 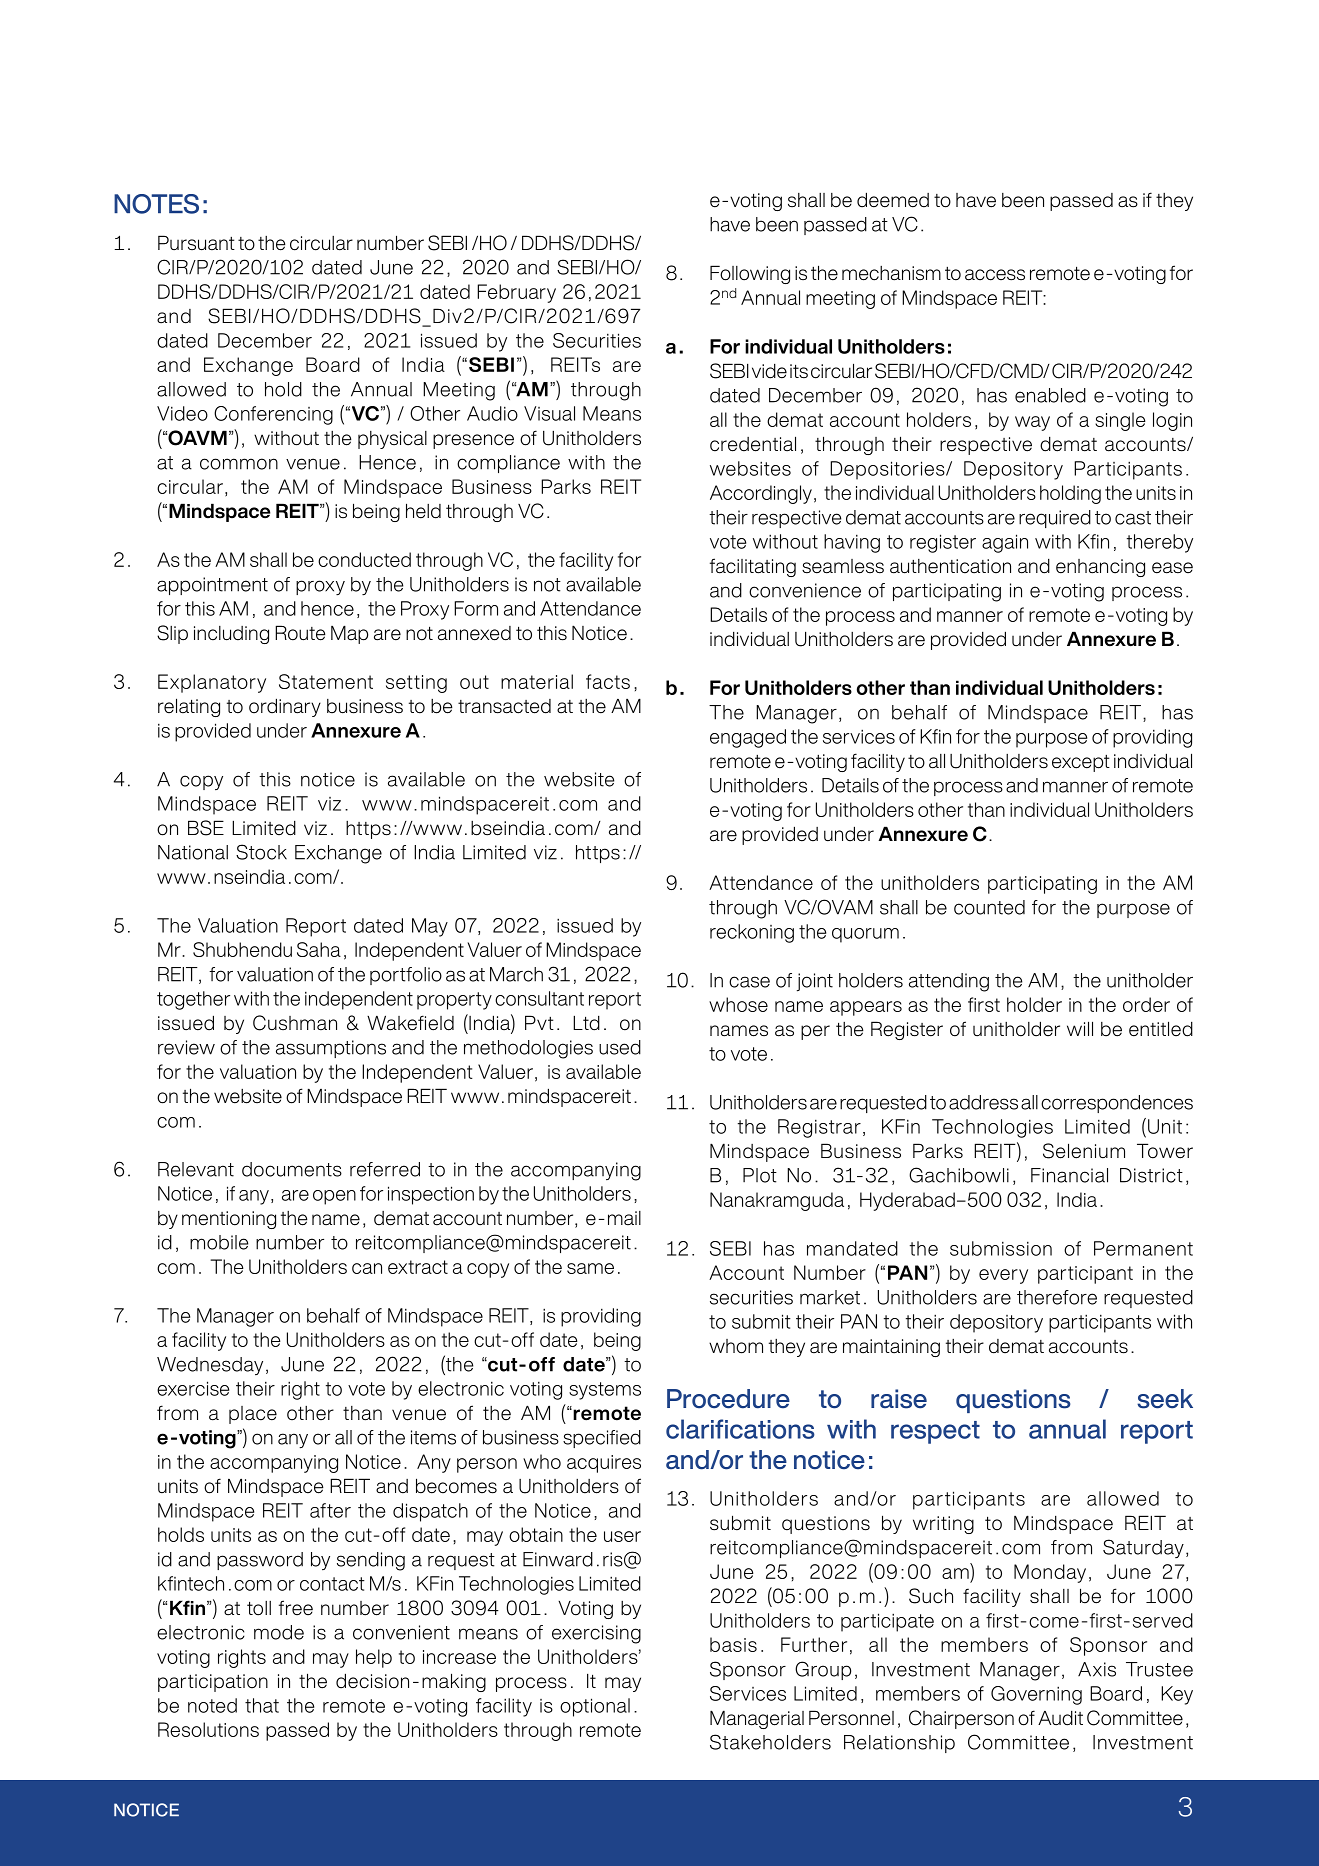 What do you see at coordinates (262, 1705) in the image?
I see `that` at bounding box center [262, 1705].
